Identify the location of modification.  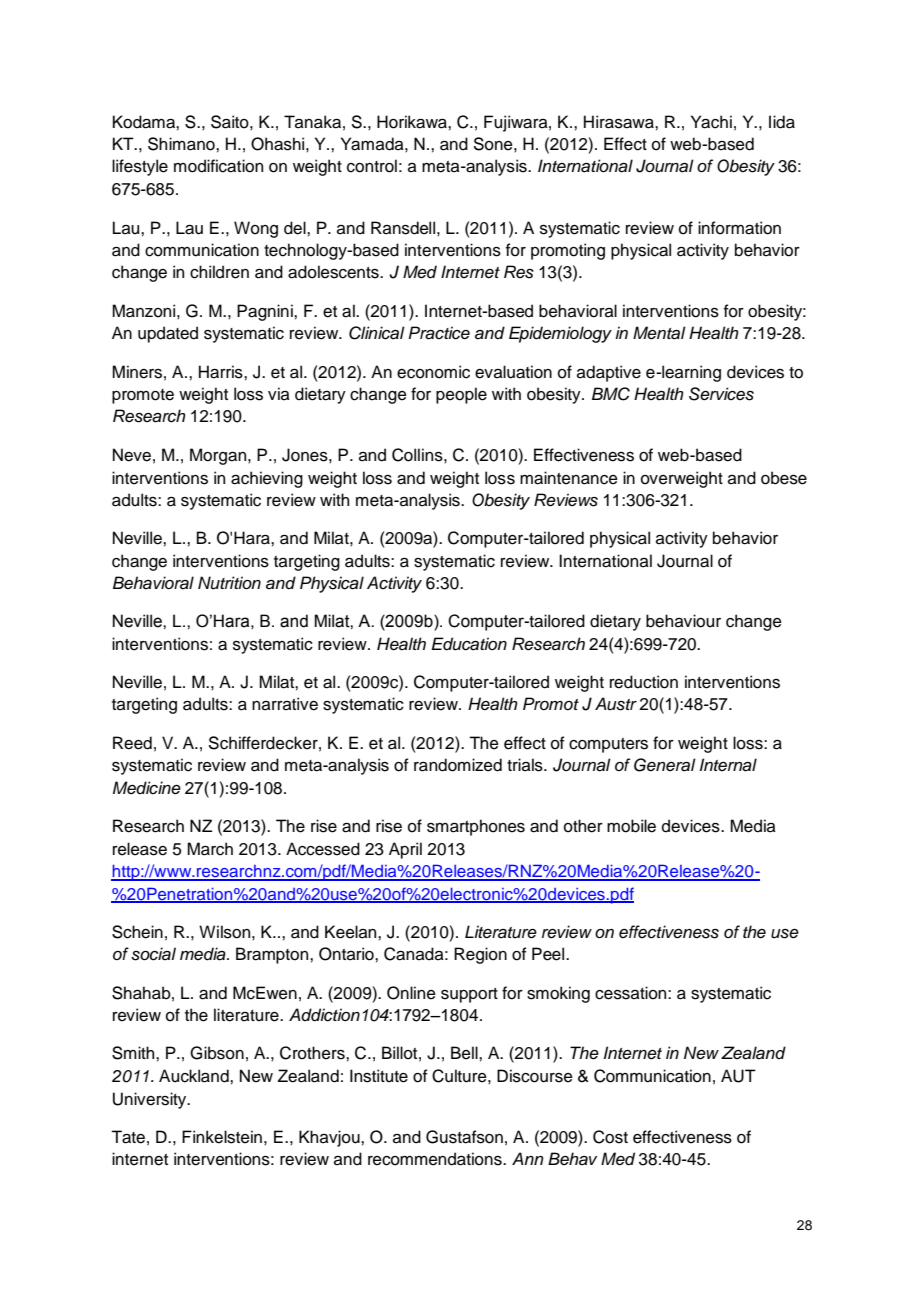
(218, 166).
